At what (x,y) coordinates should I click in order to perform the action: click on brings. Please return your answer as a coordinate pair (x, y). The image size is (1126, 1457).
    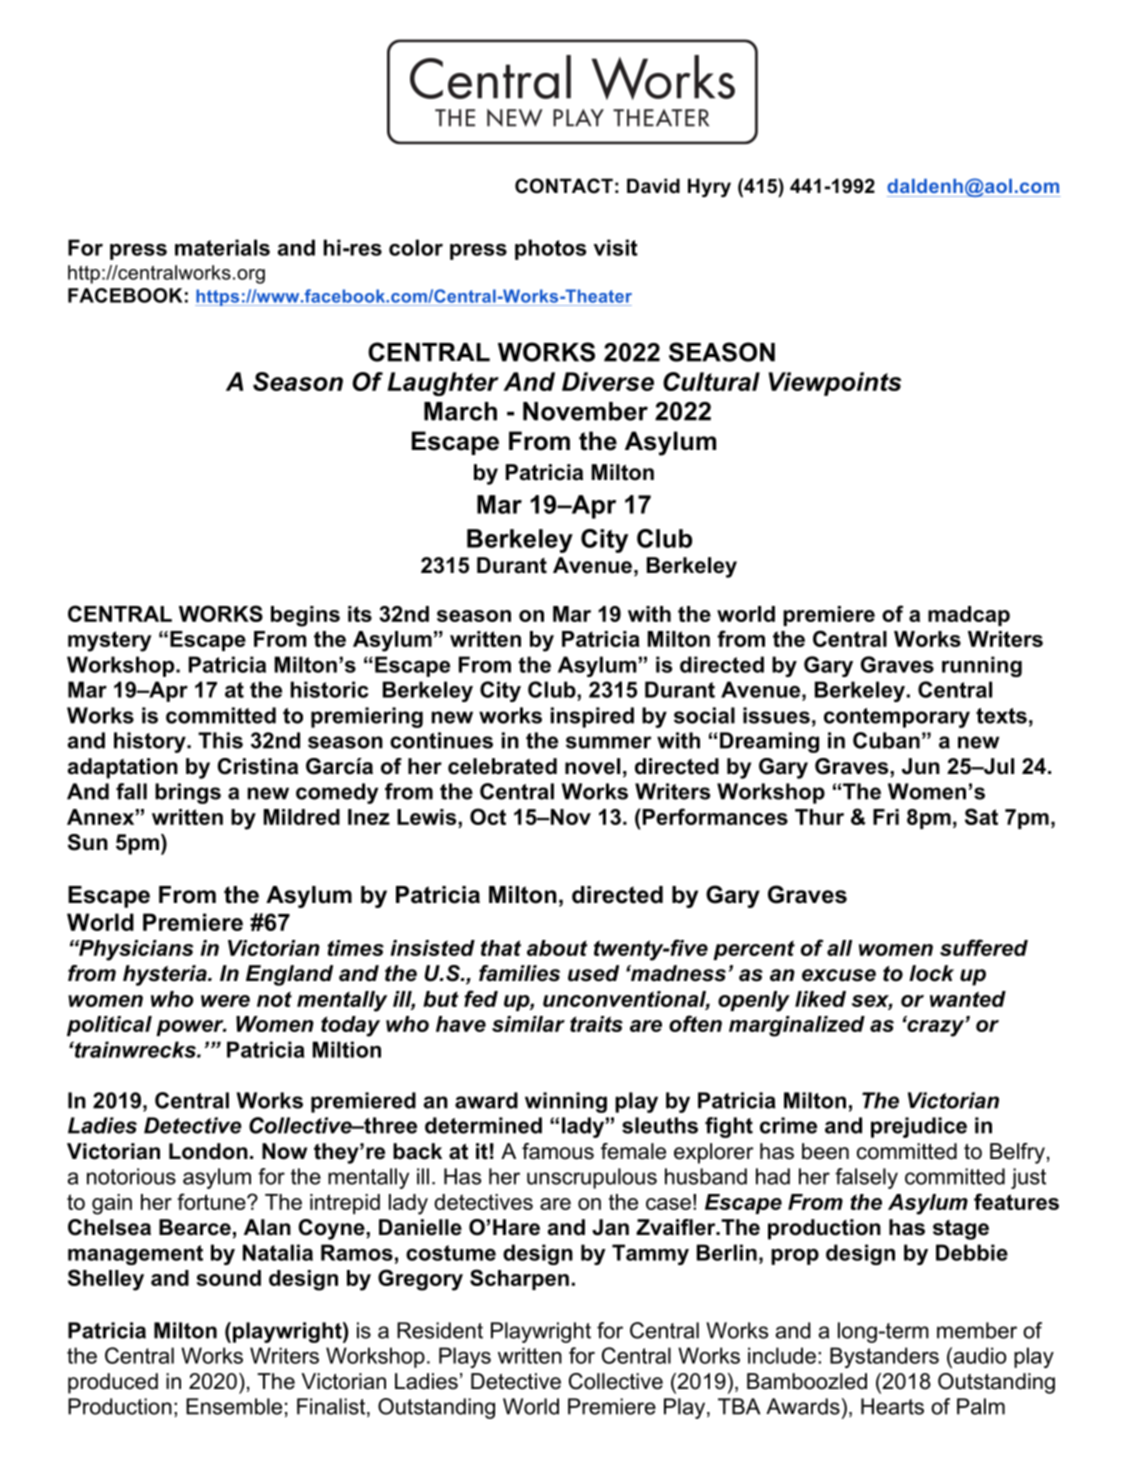
    Looking at the image, I should click on (188, 793).
